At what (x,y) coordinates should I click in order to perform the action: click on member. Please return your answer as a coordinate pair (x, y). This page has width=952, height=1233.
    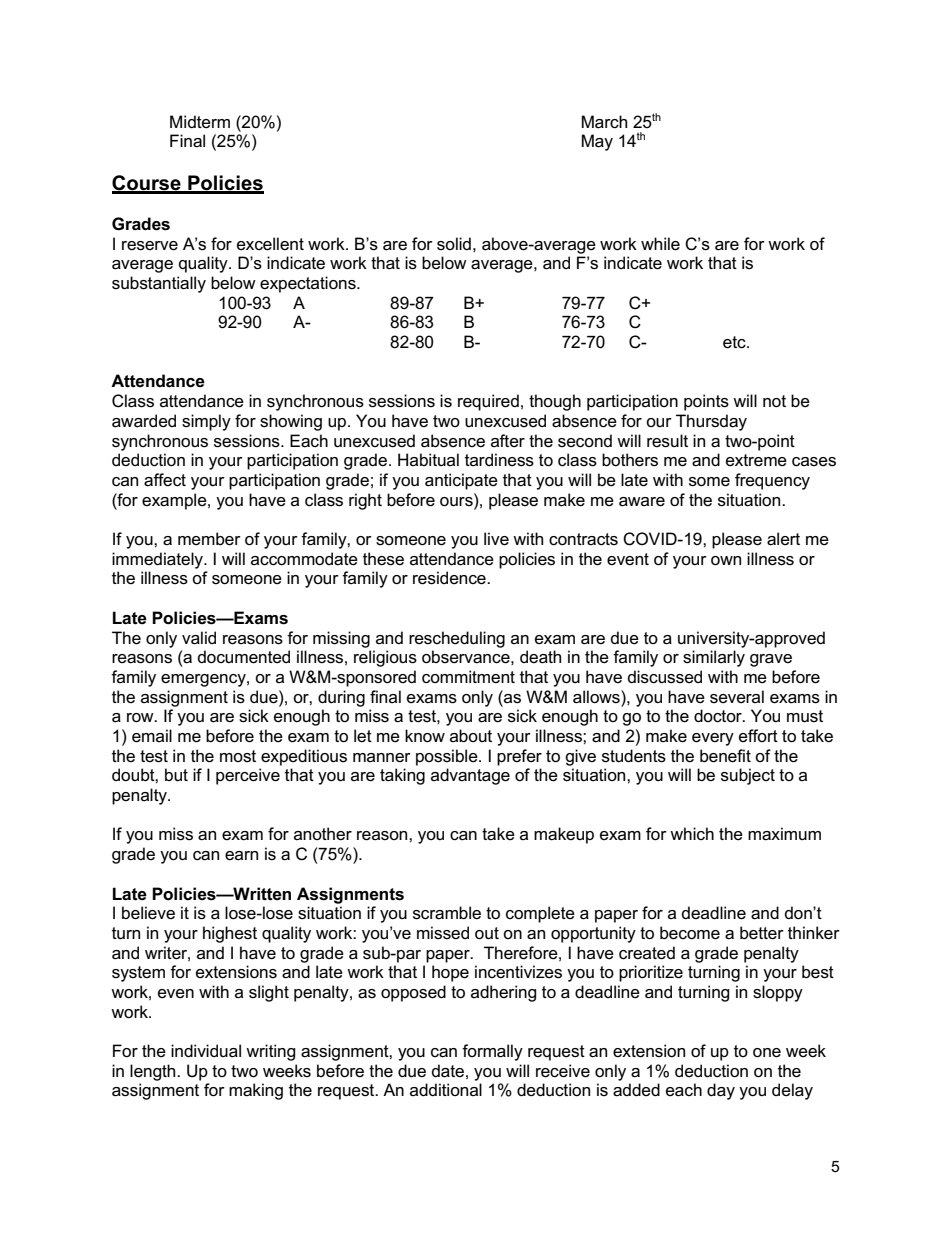
    Looking at the image, I should click on (209, 539).
